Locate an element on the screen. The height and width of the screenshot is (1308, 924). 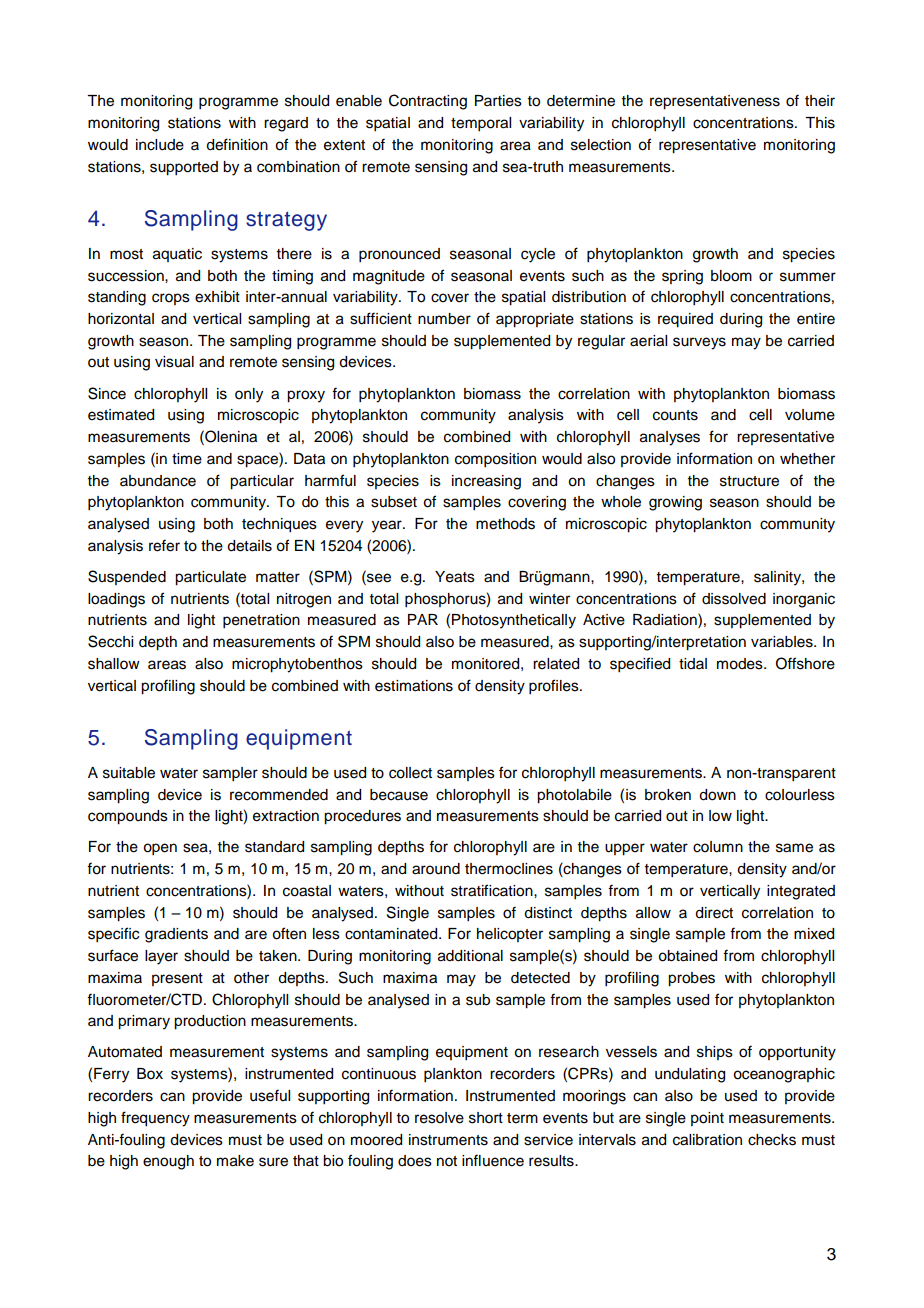
Yeats is located at coordinates (455, 577).
